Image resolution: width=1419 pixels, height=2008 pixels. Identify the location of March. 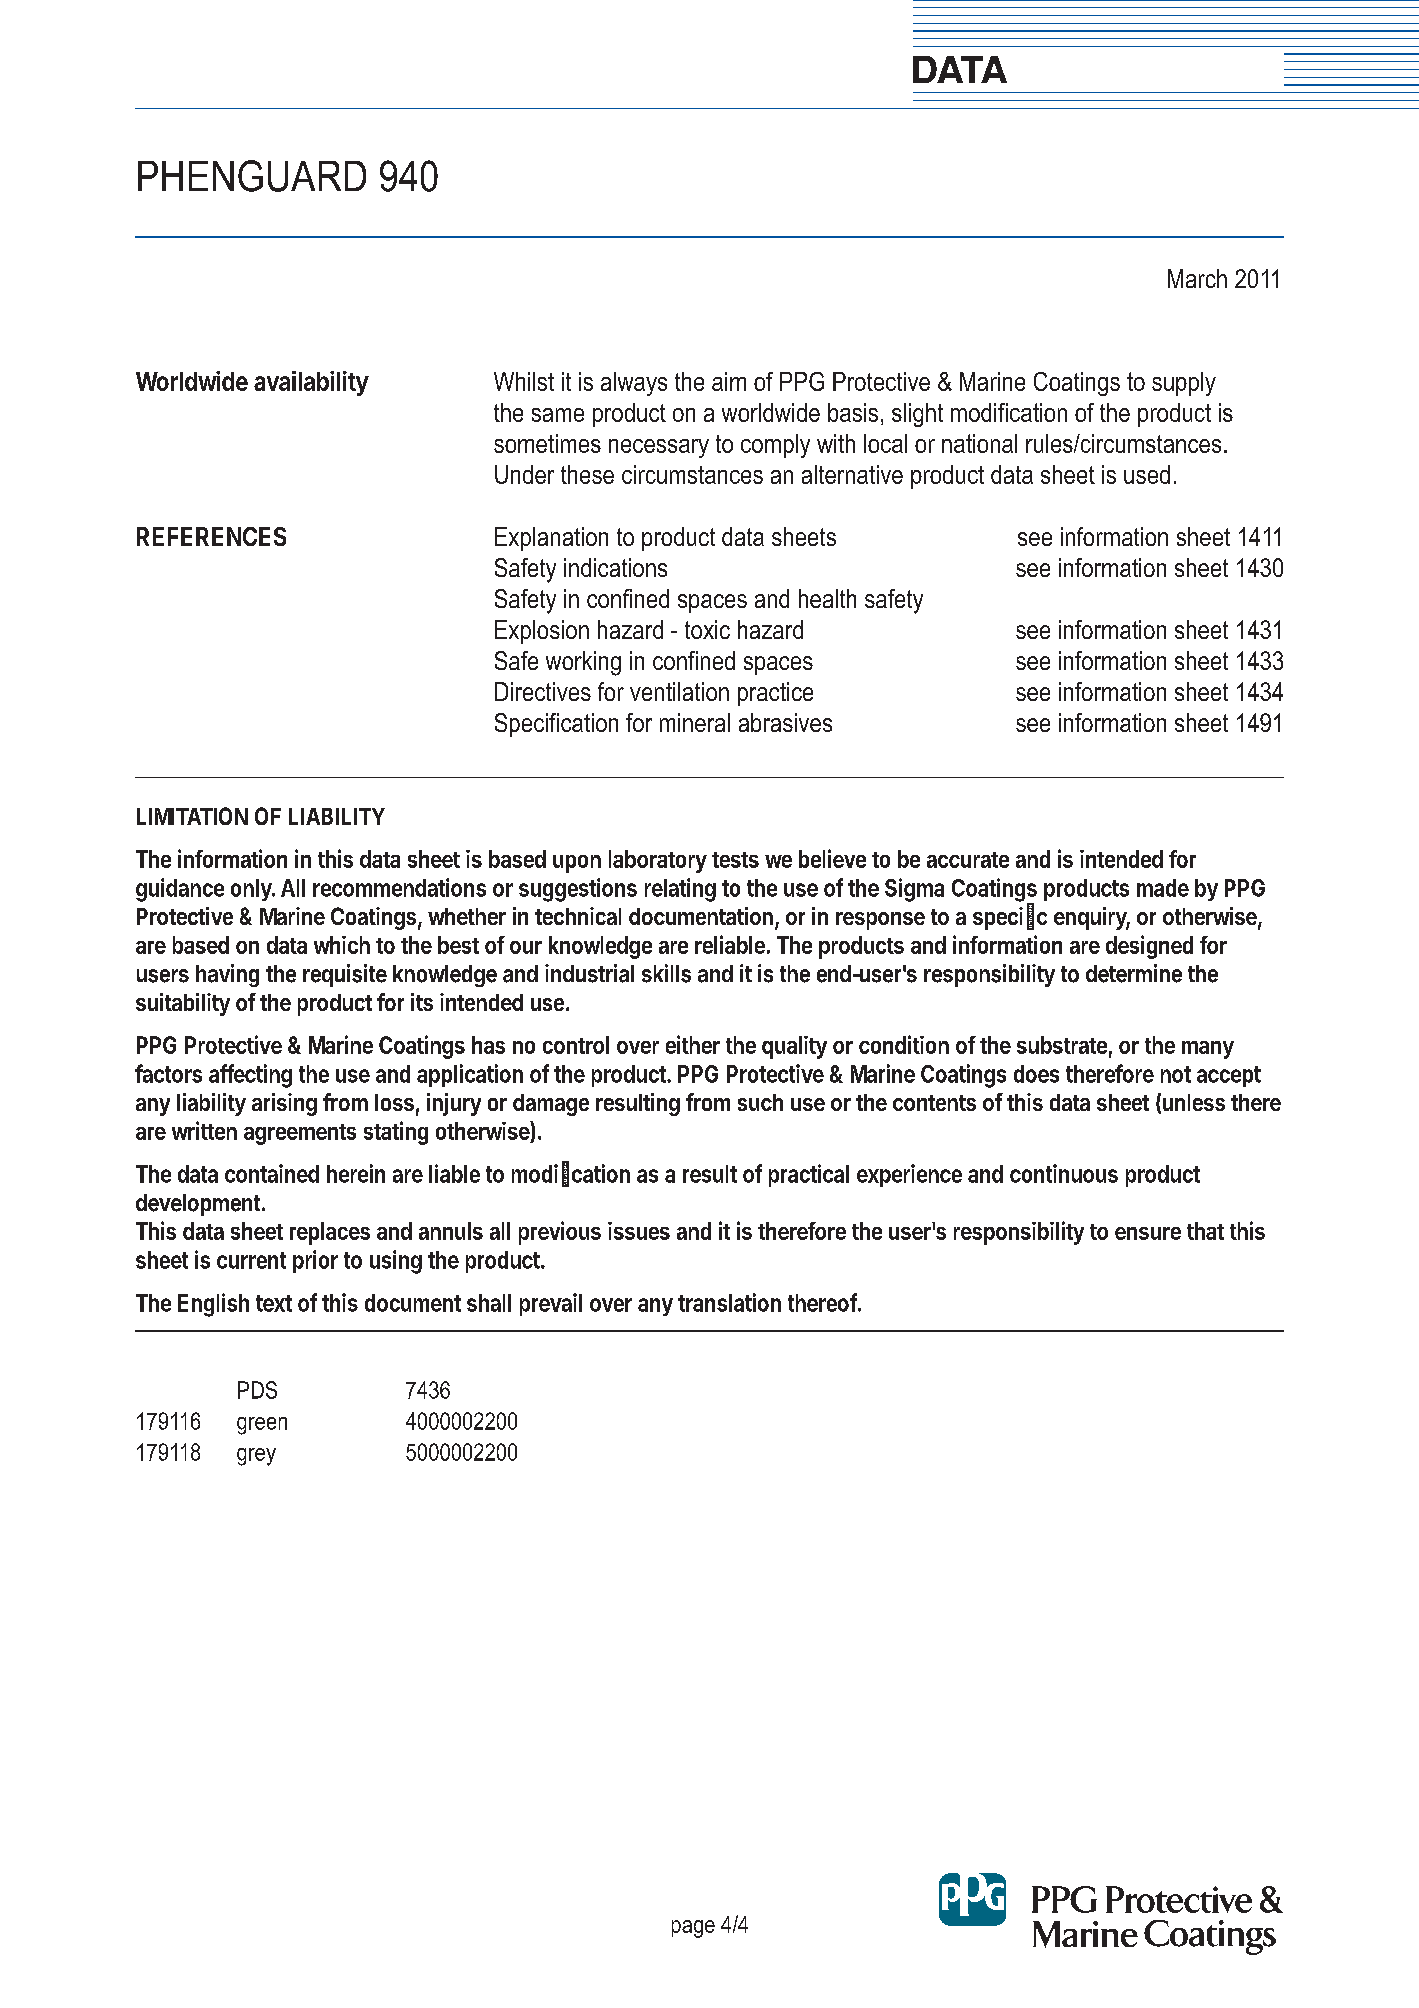
(1197, 278).
